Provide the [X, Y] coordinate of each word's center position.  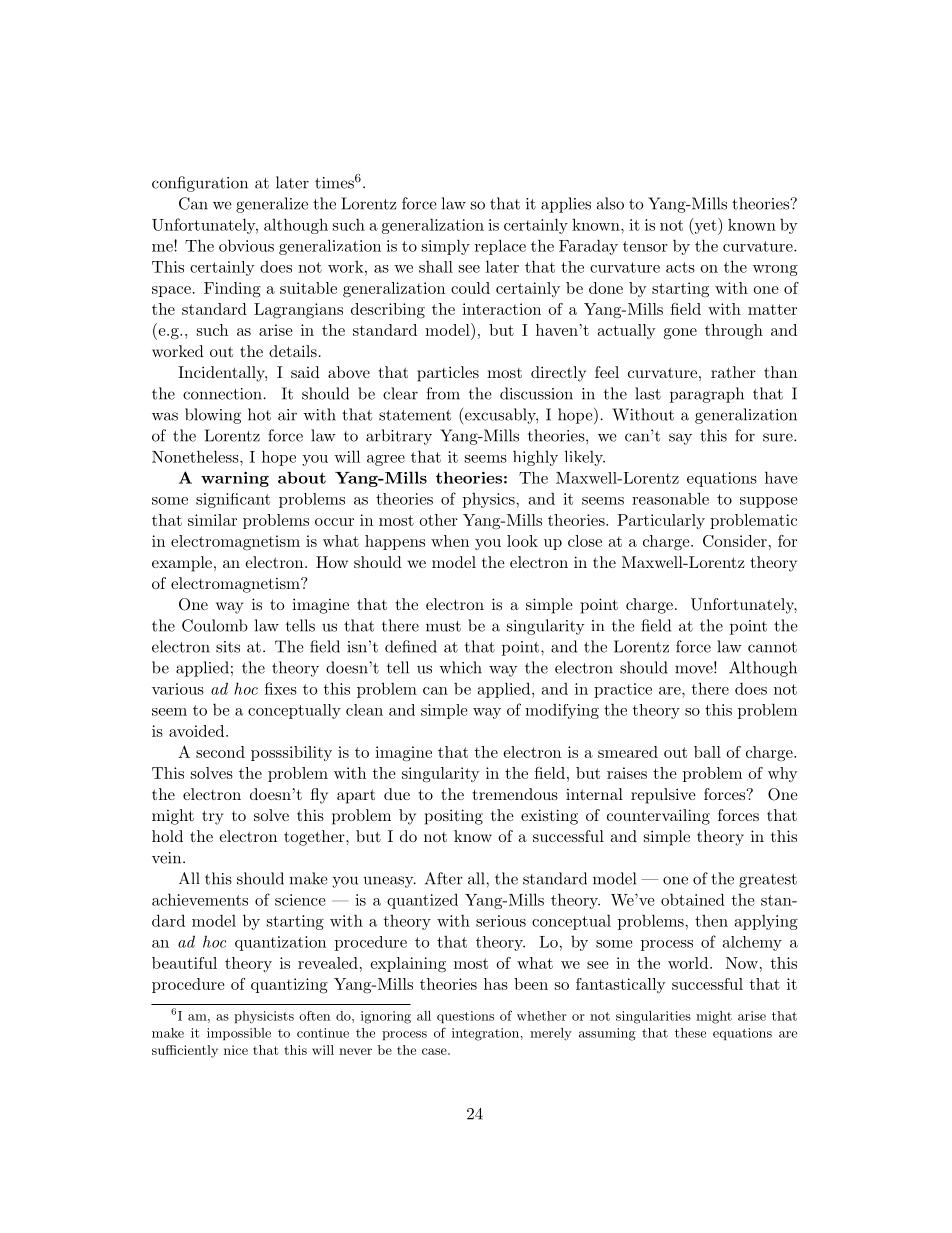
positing [454, 817]
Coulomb [215, 625]
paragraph [707, 395]
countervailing [658, 817]
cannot [772, 647]
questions [465, 1017]
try [212, 817]
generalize [272, 205]
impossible [239, 1034]
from [443, 393]
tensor [645, 246]
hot [259, 414]
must [443, 626]
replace [500, 247]
